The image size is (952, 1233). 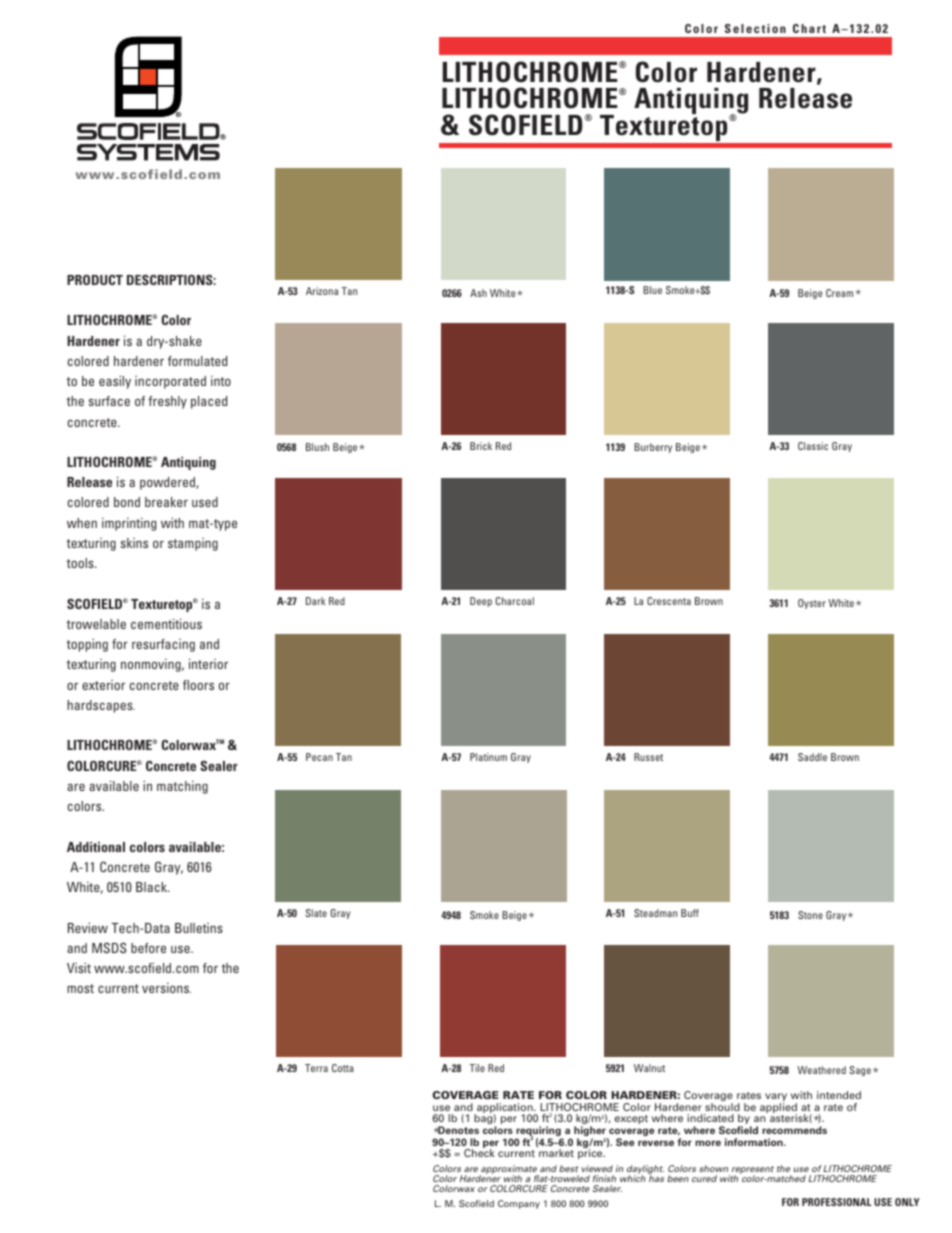 What do you see at coordinates (316, 1068) in the screenshot?
I see `Terra` at bounding box center [316, 1068].
